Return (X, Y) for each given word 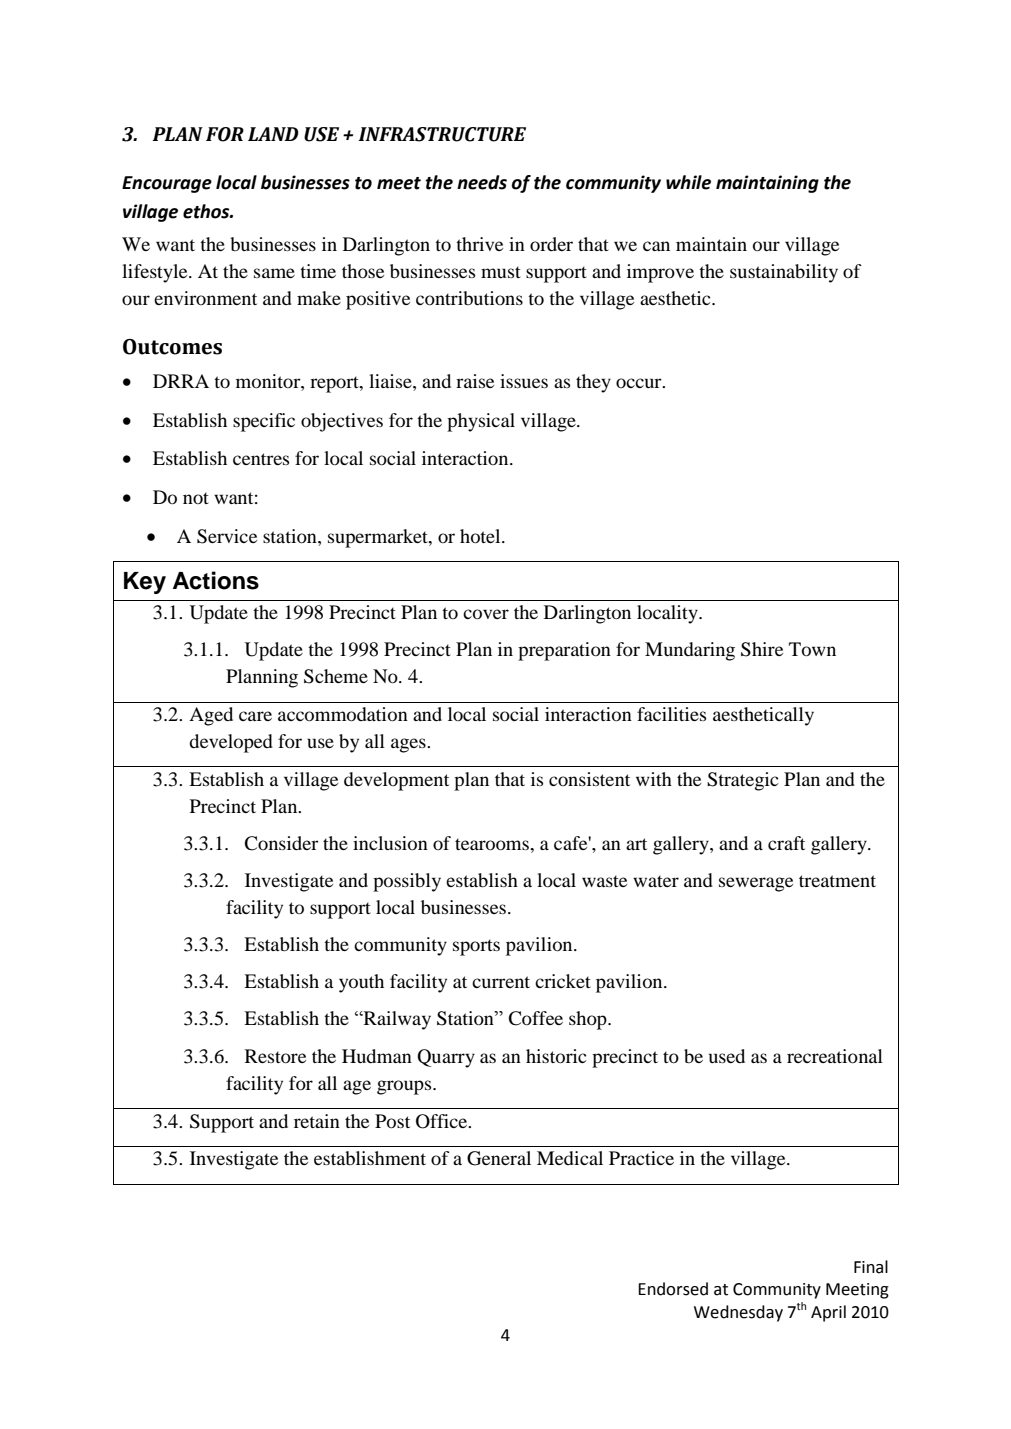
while (688, 182)
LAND (273, 134)
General (499, 1158)
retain (317, 1121)
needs (482, 182)
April (828, 1313)
